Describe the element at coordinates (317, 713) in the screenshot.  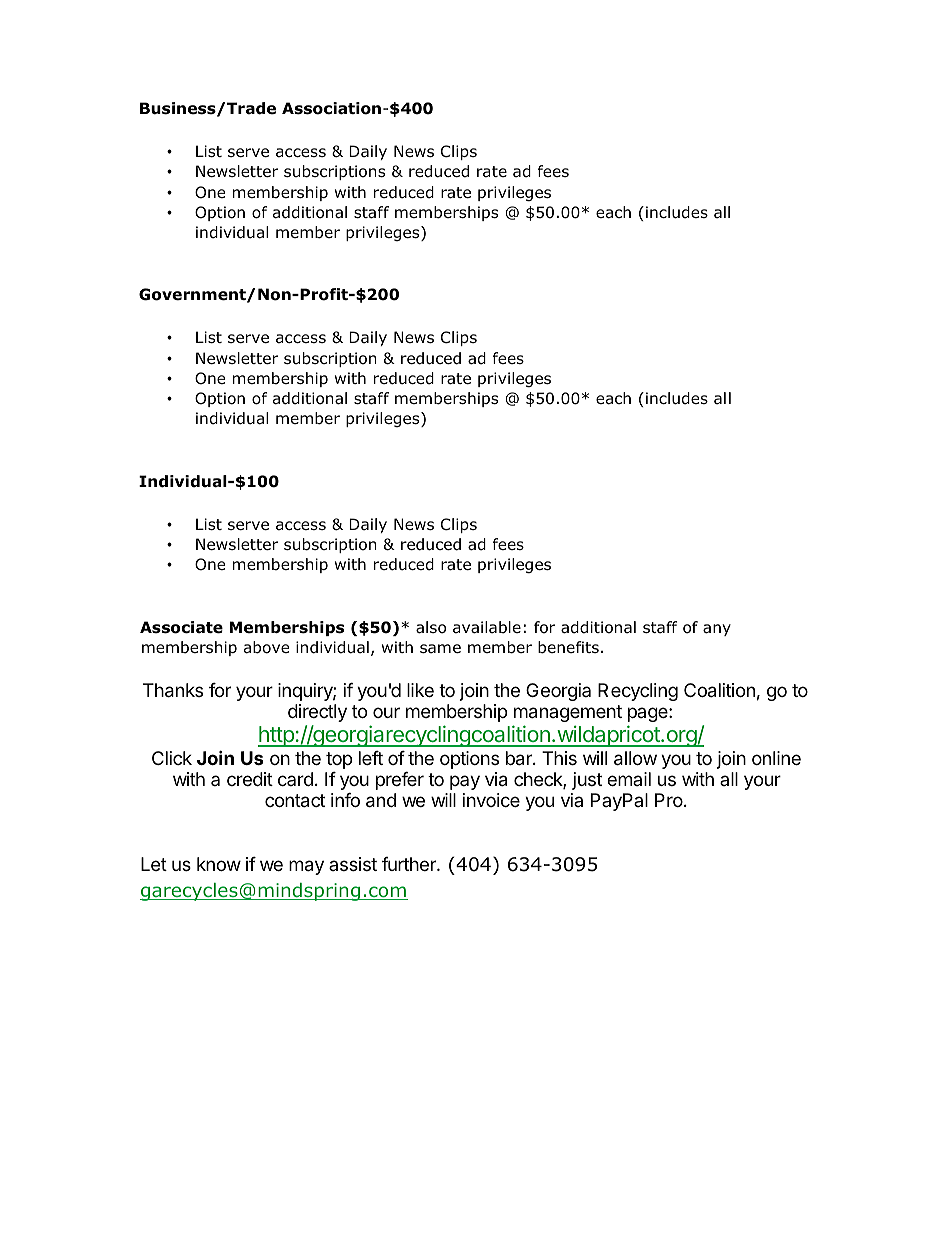
I see `directly` at that location.
